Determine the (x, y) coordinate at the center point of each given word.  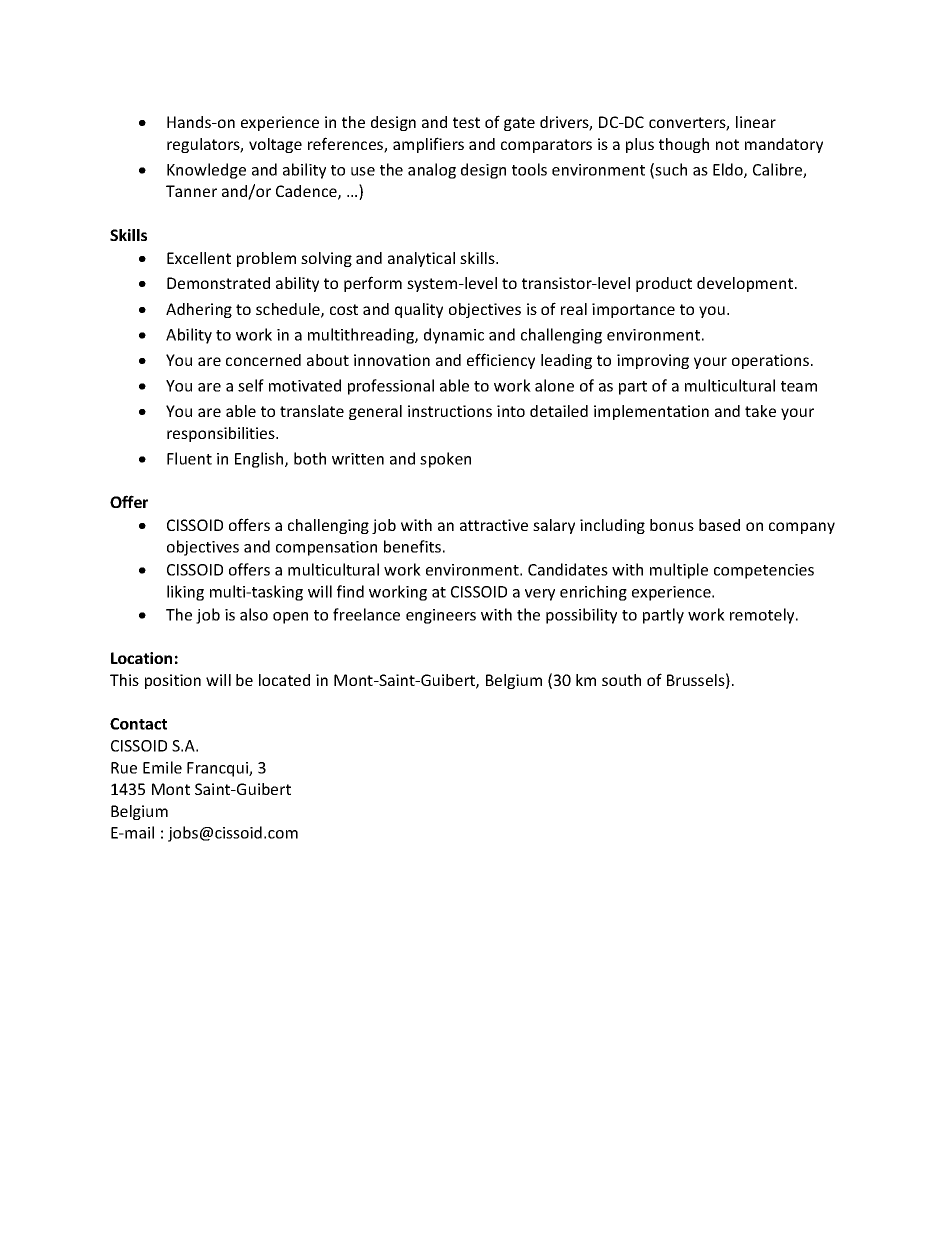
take (760, 411)
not (727, 144)
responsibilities (222, 434)
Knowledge (206, 171)
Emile (162, 767)
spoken (445, 460)
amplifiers (428, 145)
